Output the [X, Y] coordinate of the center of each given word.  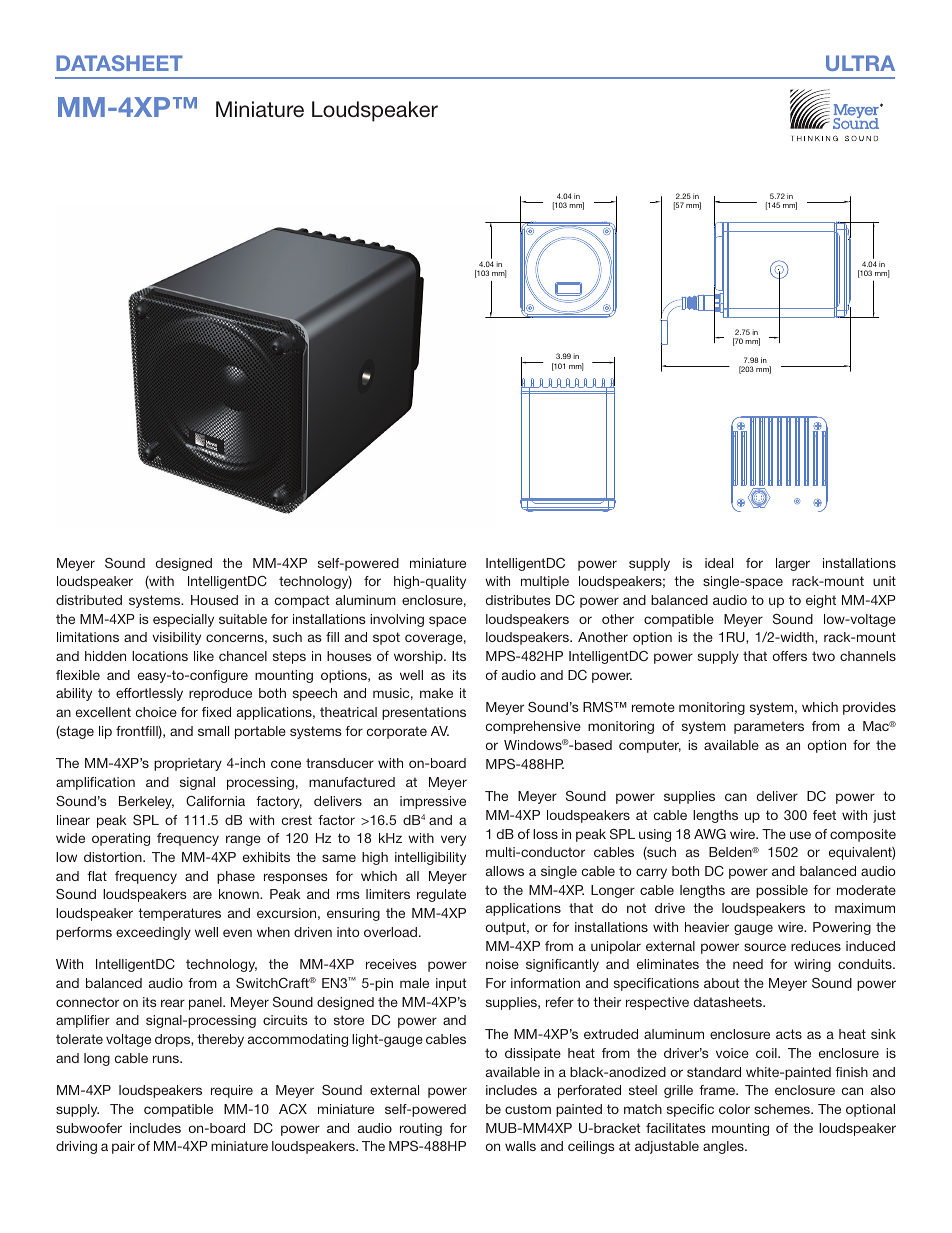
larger [793, 564]
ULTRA [860, 63]
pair [123, 1147]
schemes [783, 1109]
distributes [518, 600]
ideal [719, 563]
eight [821, 601]
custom [528, 1109]
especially [183, 620]
